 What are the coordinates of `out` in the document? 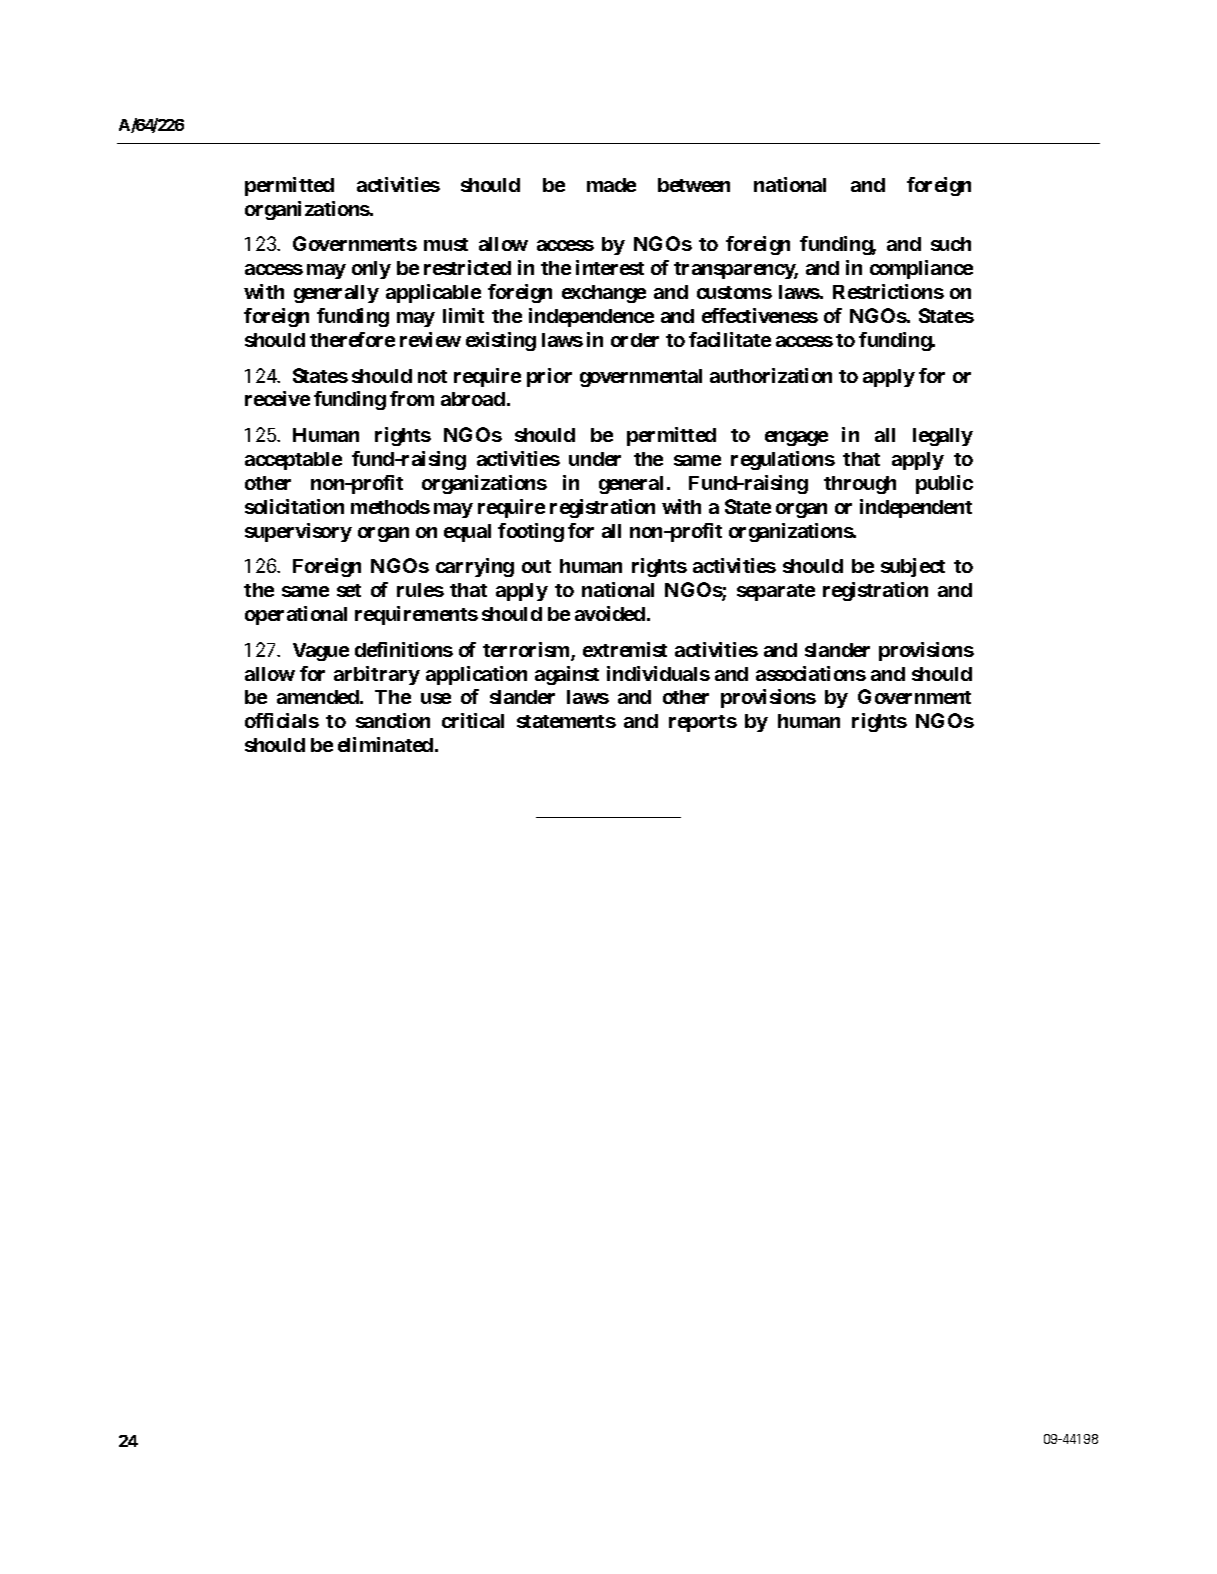 It's located at (536, 566).
